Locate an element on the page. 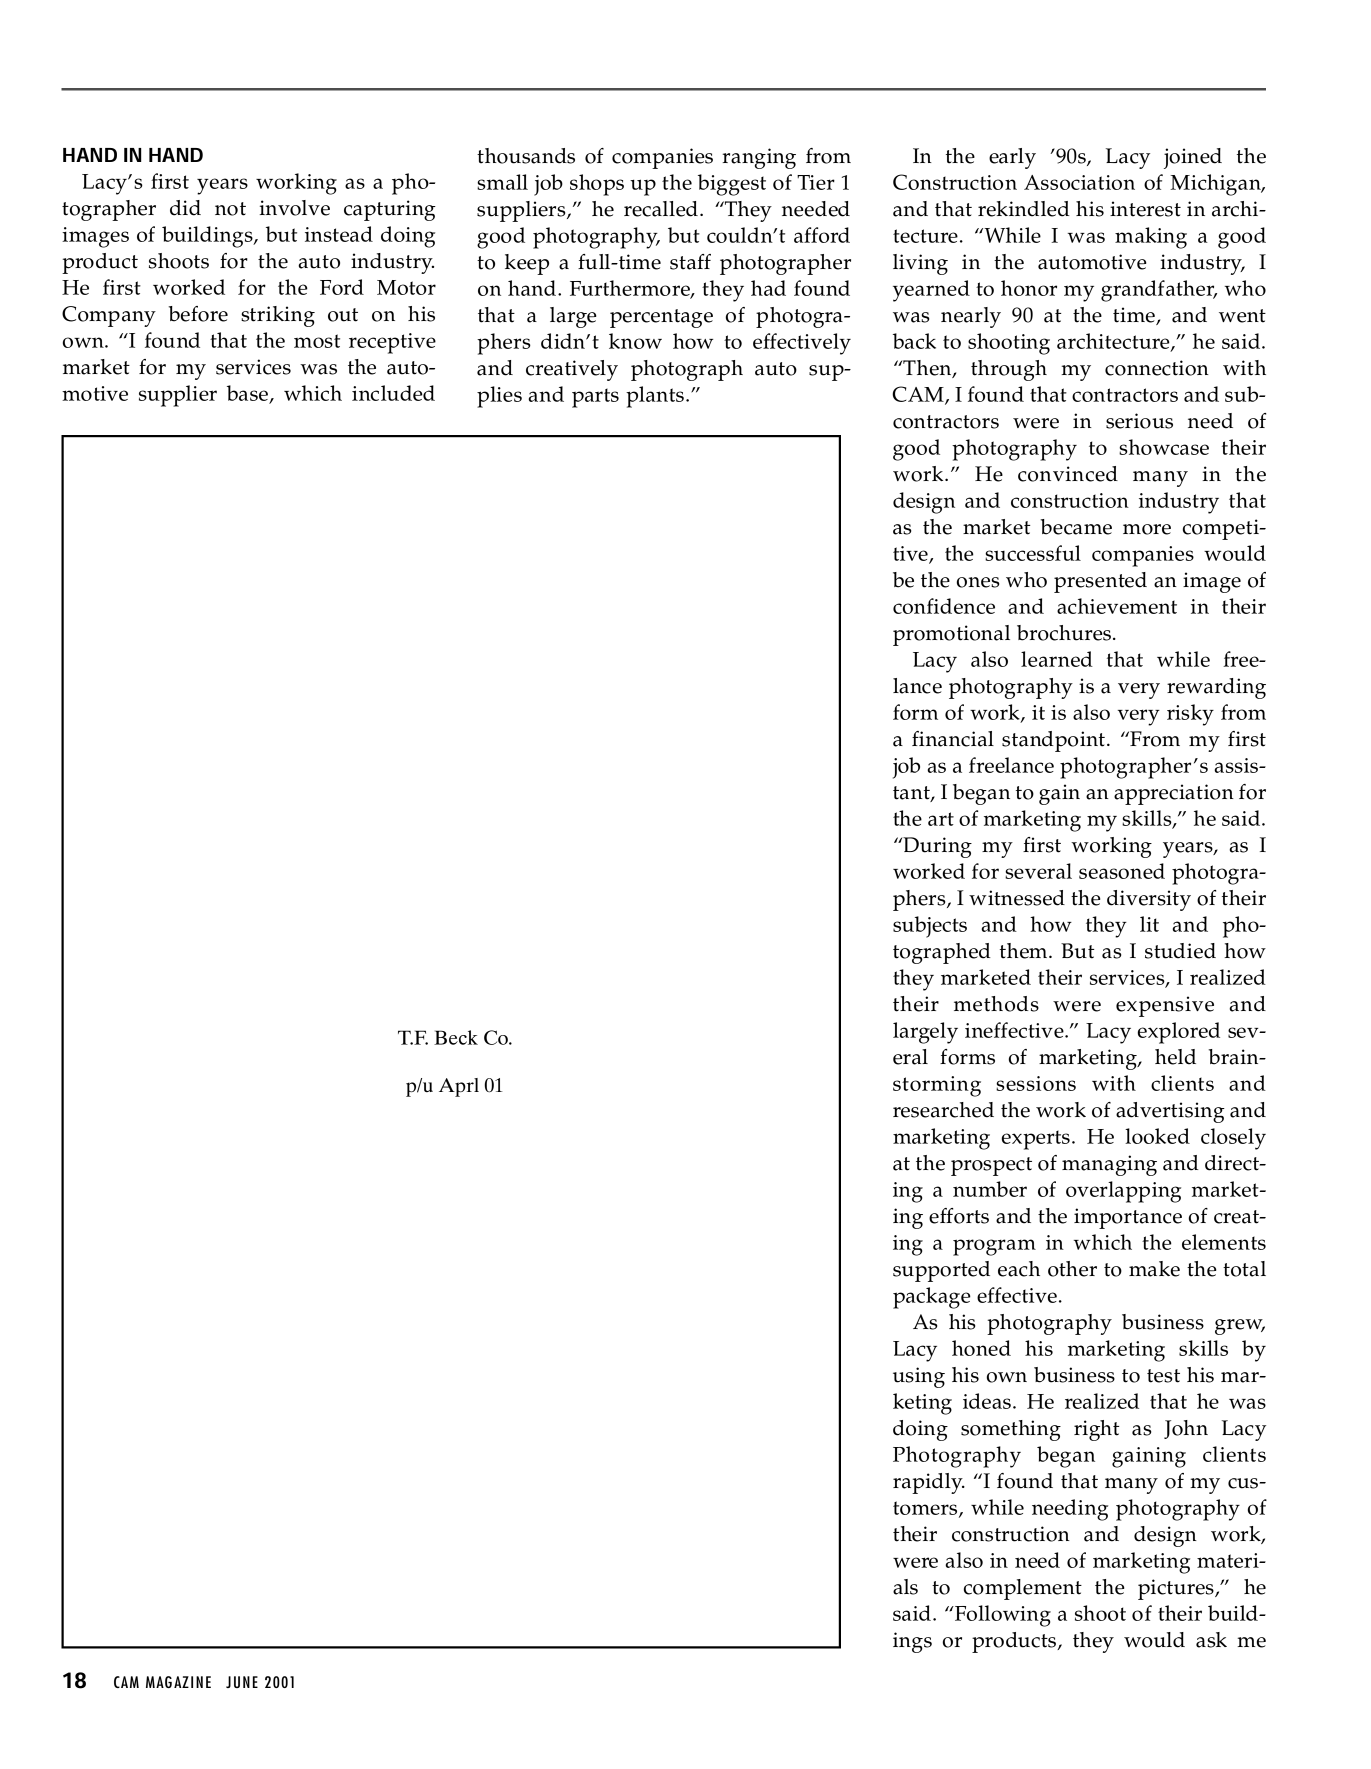 The image size is (1371, 1769). presented is located at coordinates (1100, 582).
